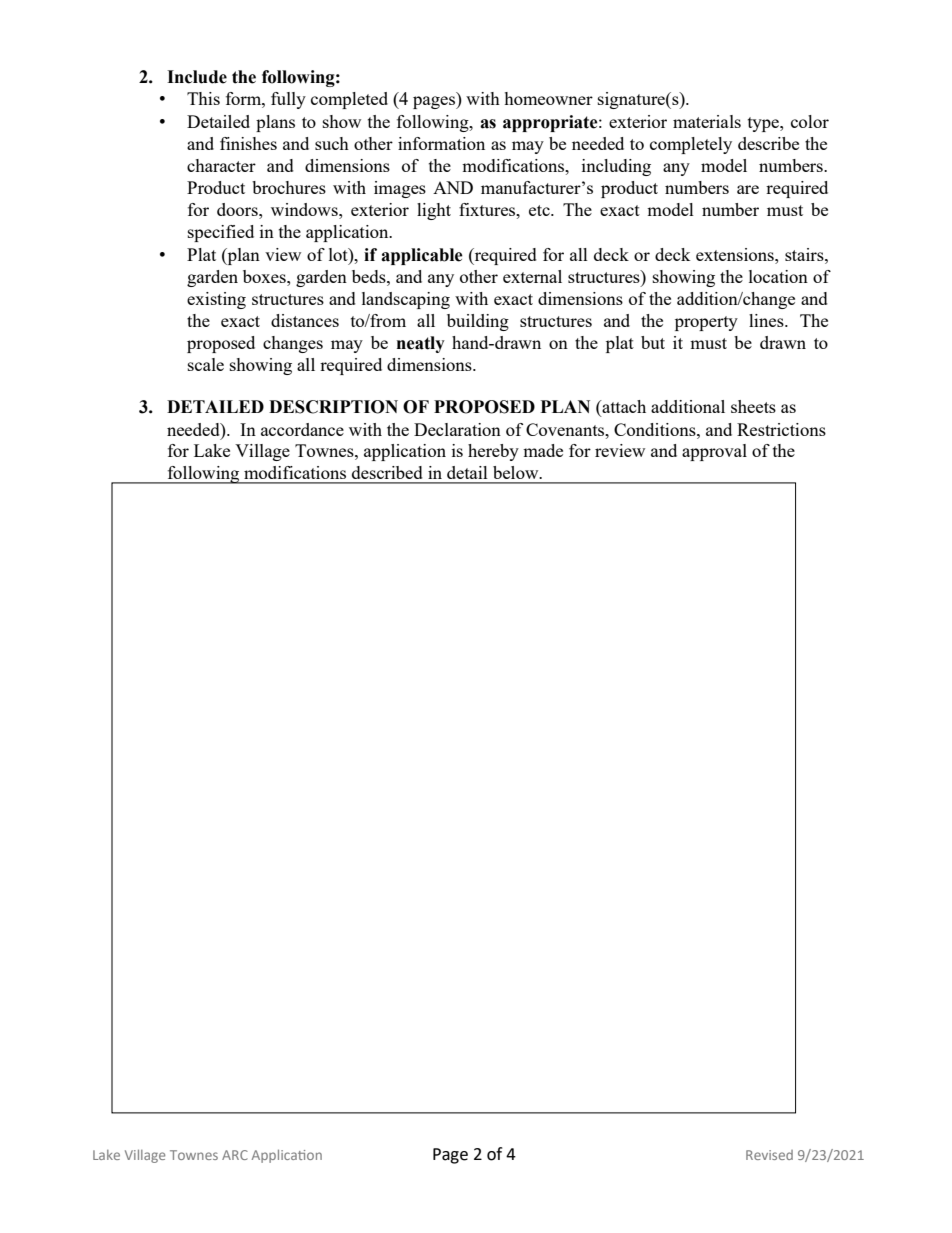 The image size is (952, 1233). Describe the element at coordinates (714, 452) in the screenshot. I see `approval` at that location.
